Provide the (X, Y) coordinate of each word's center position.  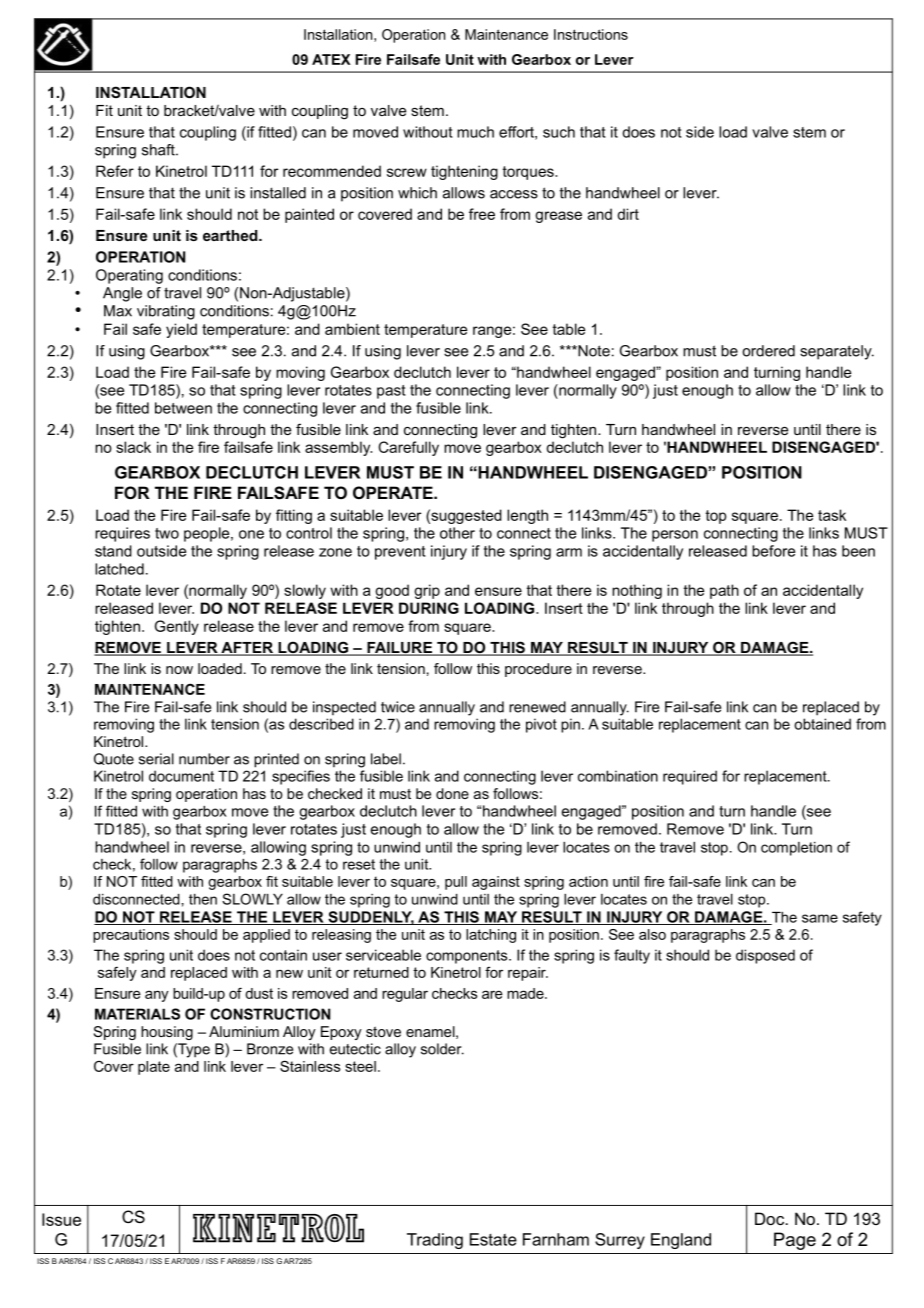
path (724, 591)
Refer (115, 171)
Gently (177, 627)
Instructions (591, 34)
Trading (435, 1241)
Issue (61, 1219)
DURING (429, 608)
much (475, 132)
